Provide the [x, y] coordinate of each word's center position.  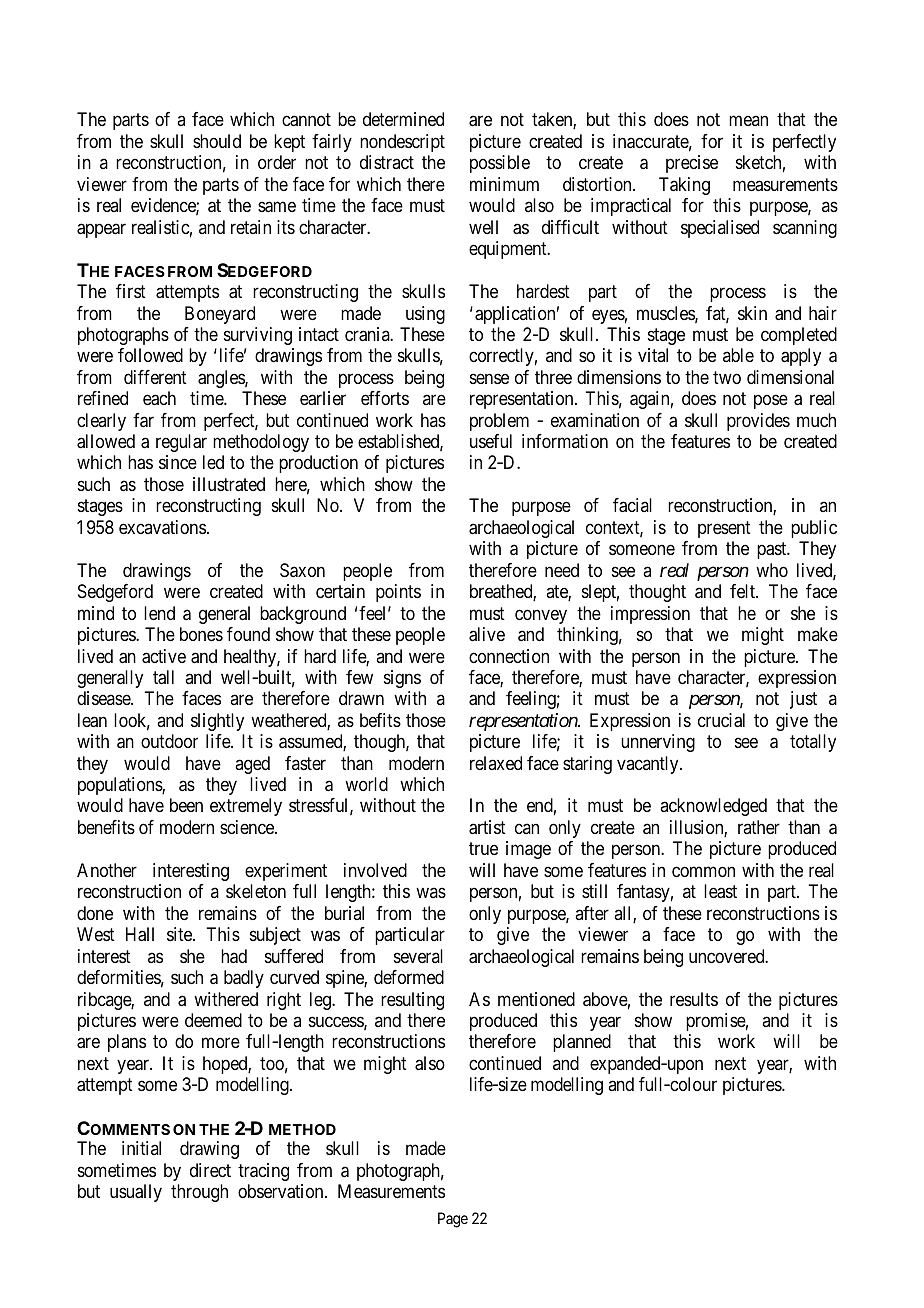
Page [453, 1220]
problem [499, 422]
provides [758, 422]
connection [509, 656]
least [720, 891]
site [180, 934]
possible [500, 164]
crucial [721, 720]
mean [748, 121]
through [199, 1193]
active [164, 656]
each [159, 398]
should [217, 141]
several [418, 956]
